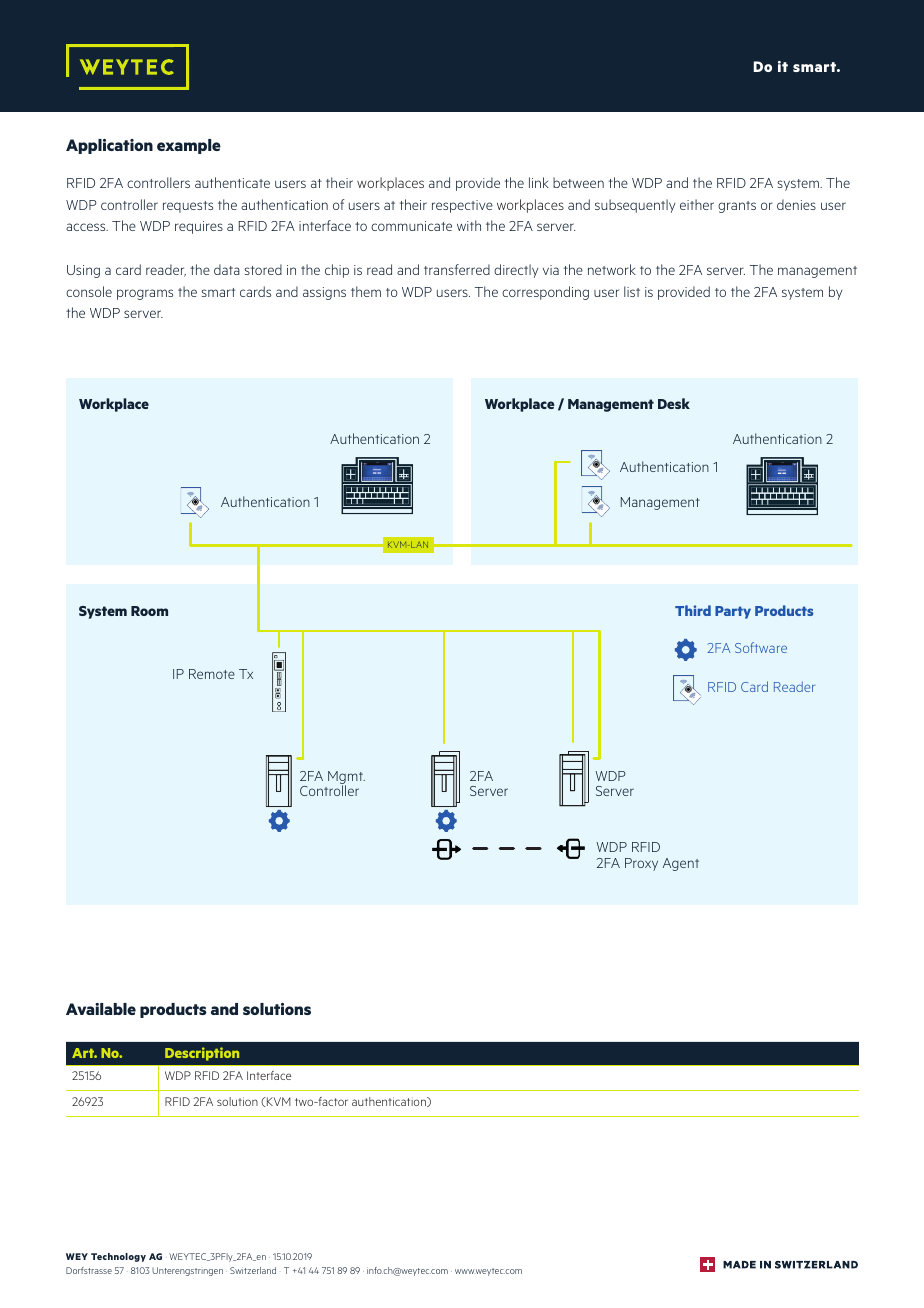 This screenshot has width=924, height=1308. Describe the element at coordinates (697, 204) in the screenshot. I see `either` at that location.
